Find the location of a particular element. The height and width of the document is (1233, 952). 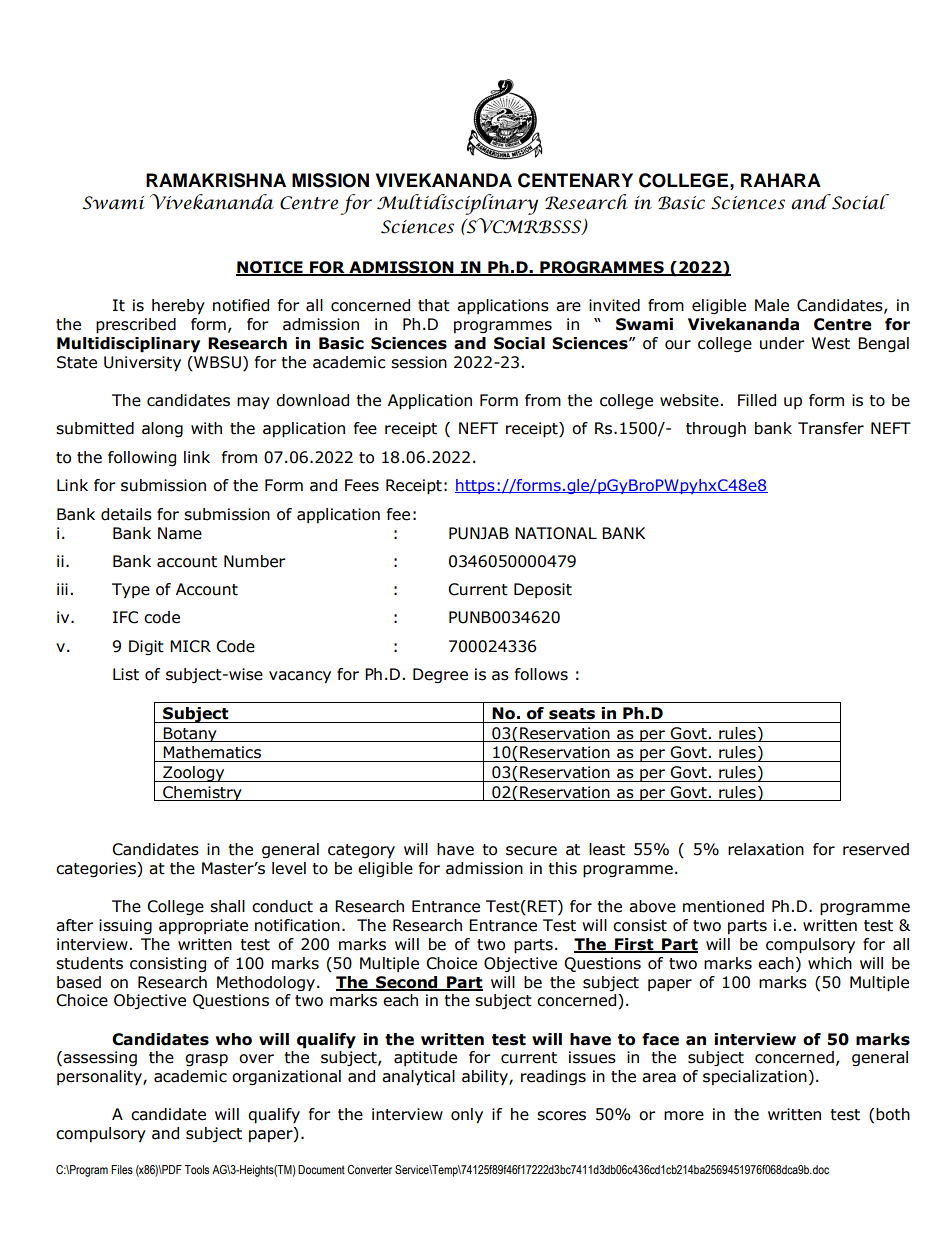

secure is located at coordinates (531, 851).
